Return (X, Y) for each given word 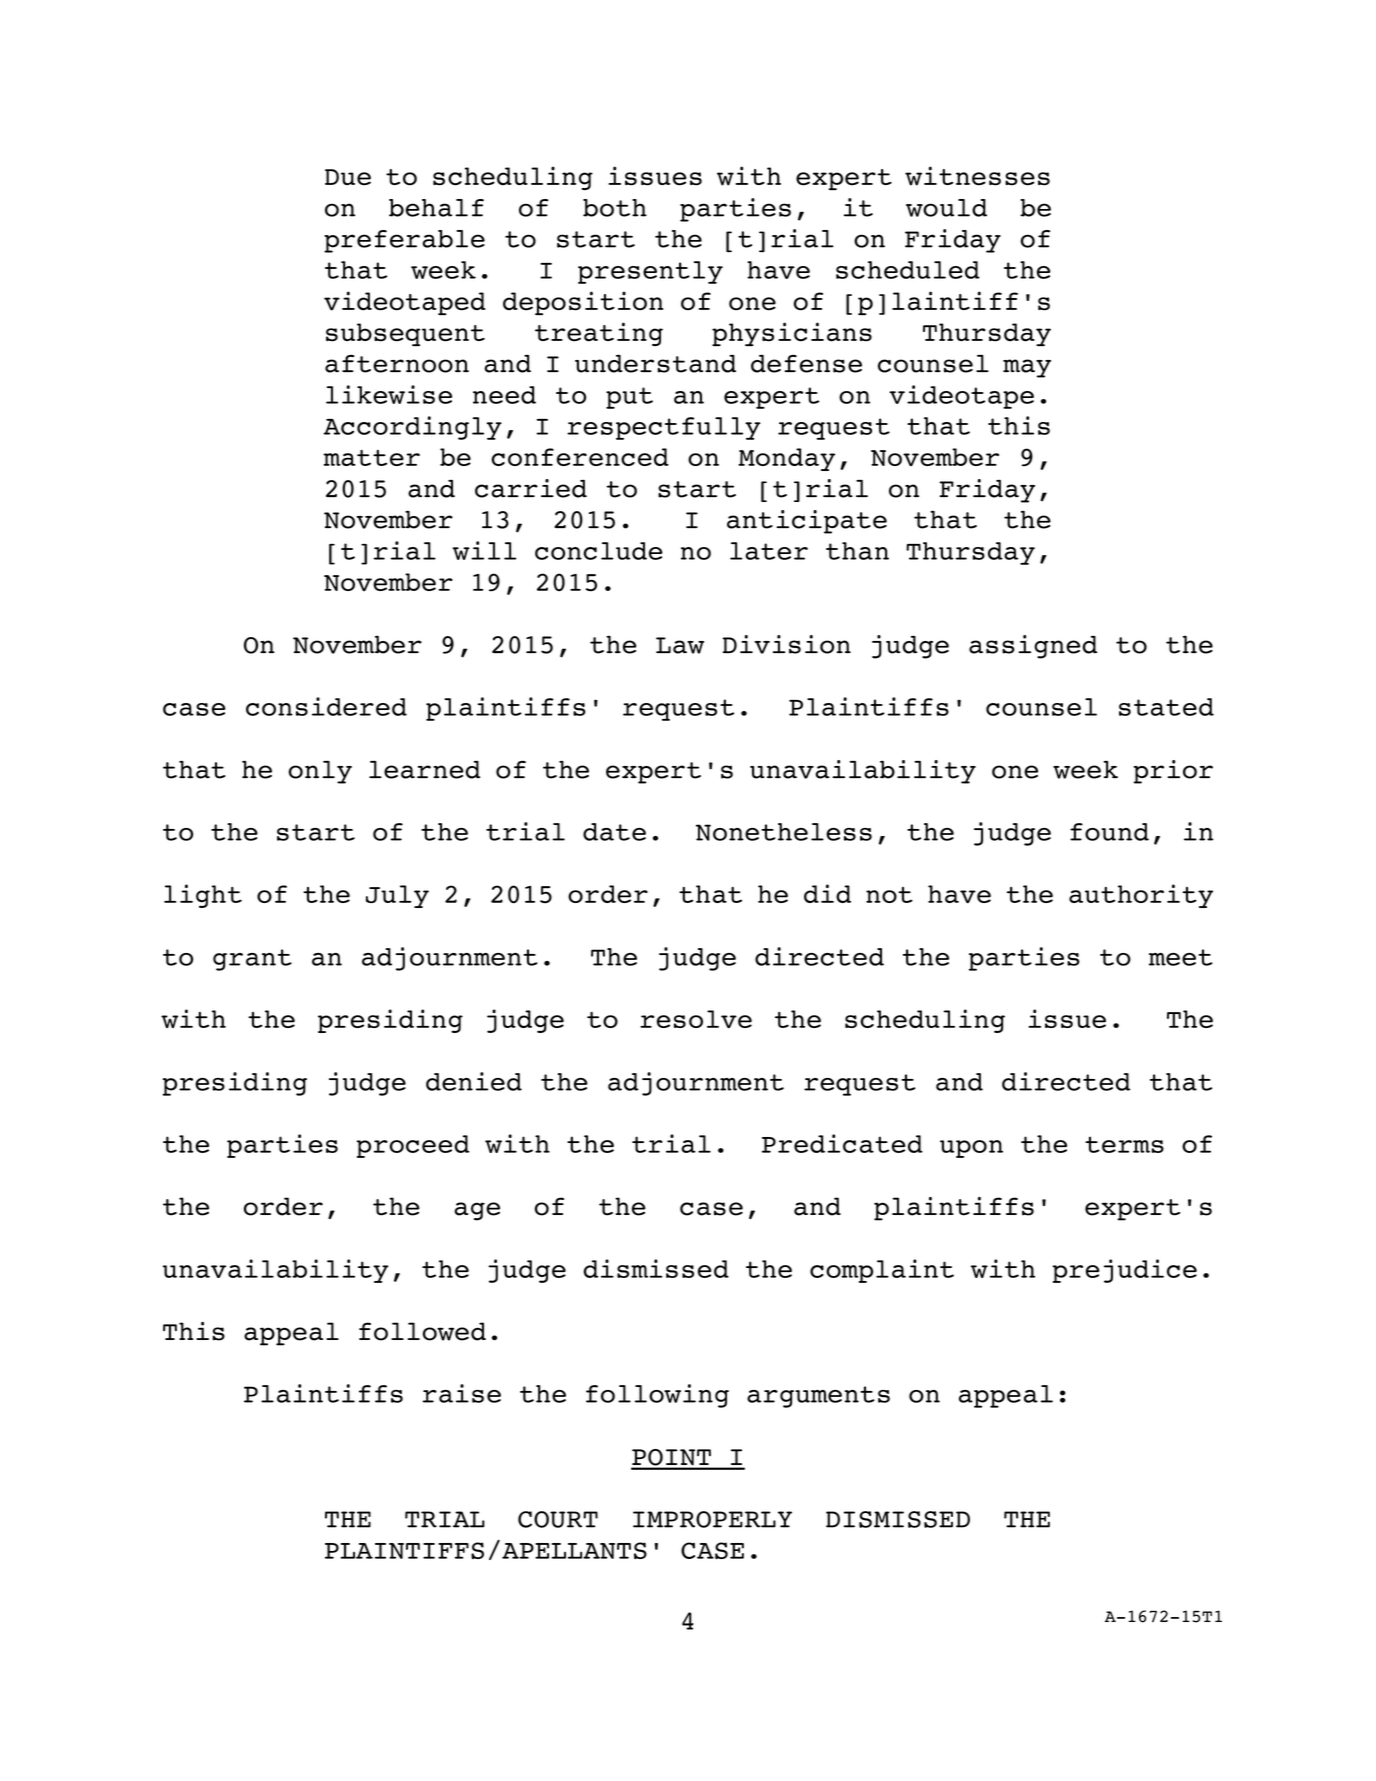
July (397, 896)
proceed (412, 1146)
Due (348, 177)
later (769, 551)
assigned (1033, 647)
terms (1124, 1144)
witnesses (977, 176)
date (614, 832)
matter (371, 458)
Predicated (842, 1143)
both (615, 208)
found (1109, 832)
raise (462, 1393)
